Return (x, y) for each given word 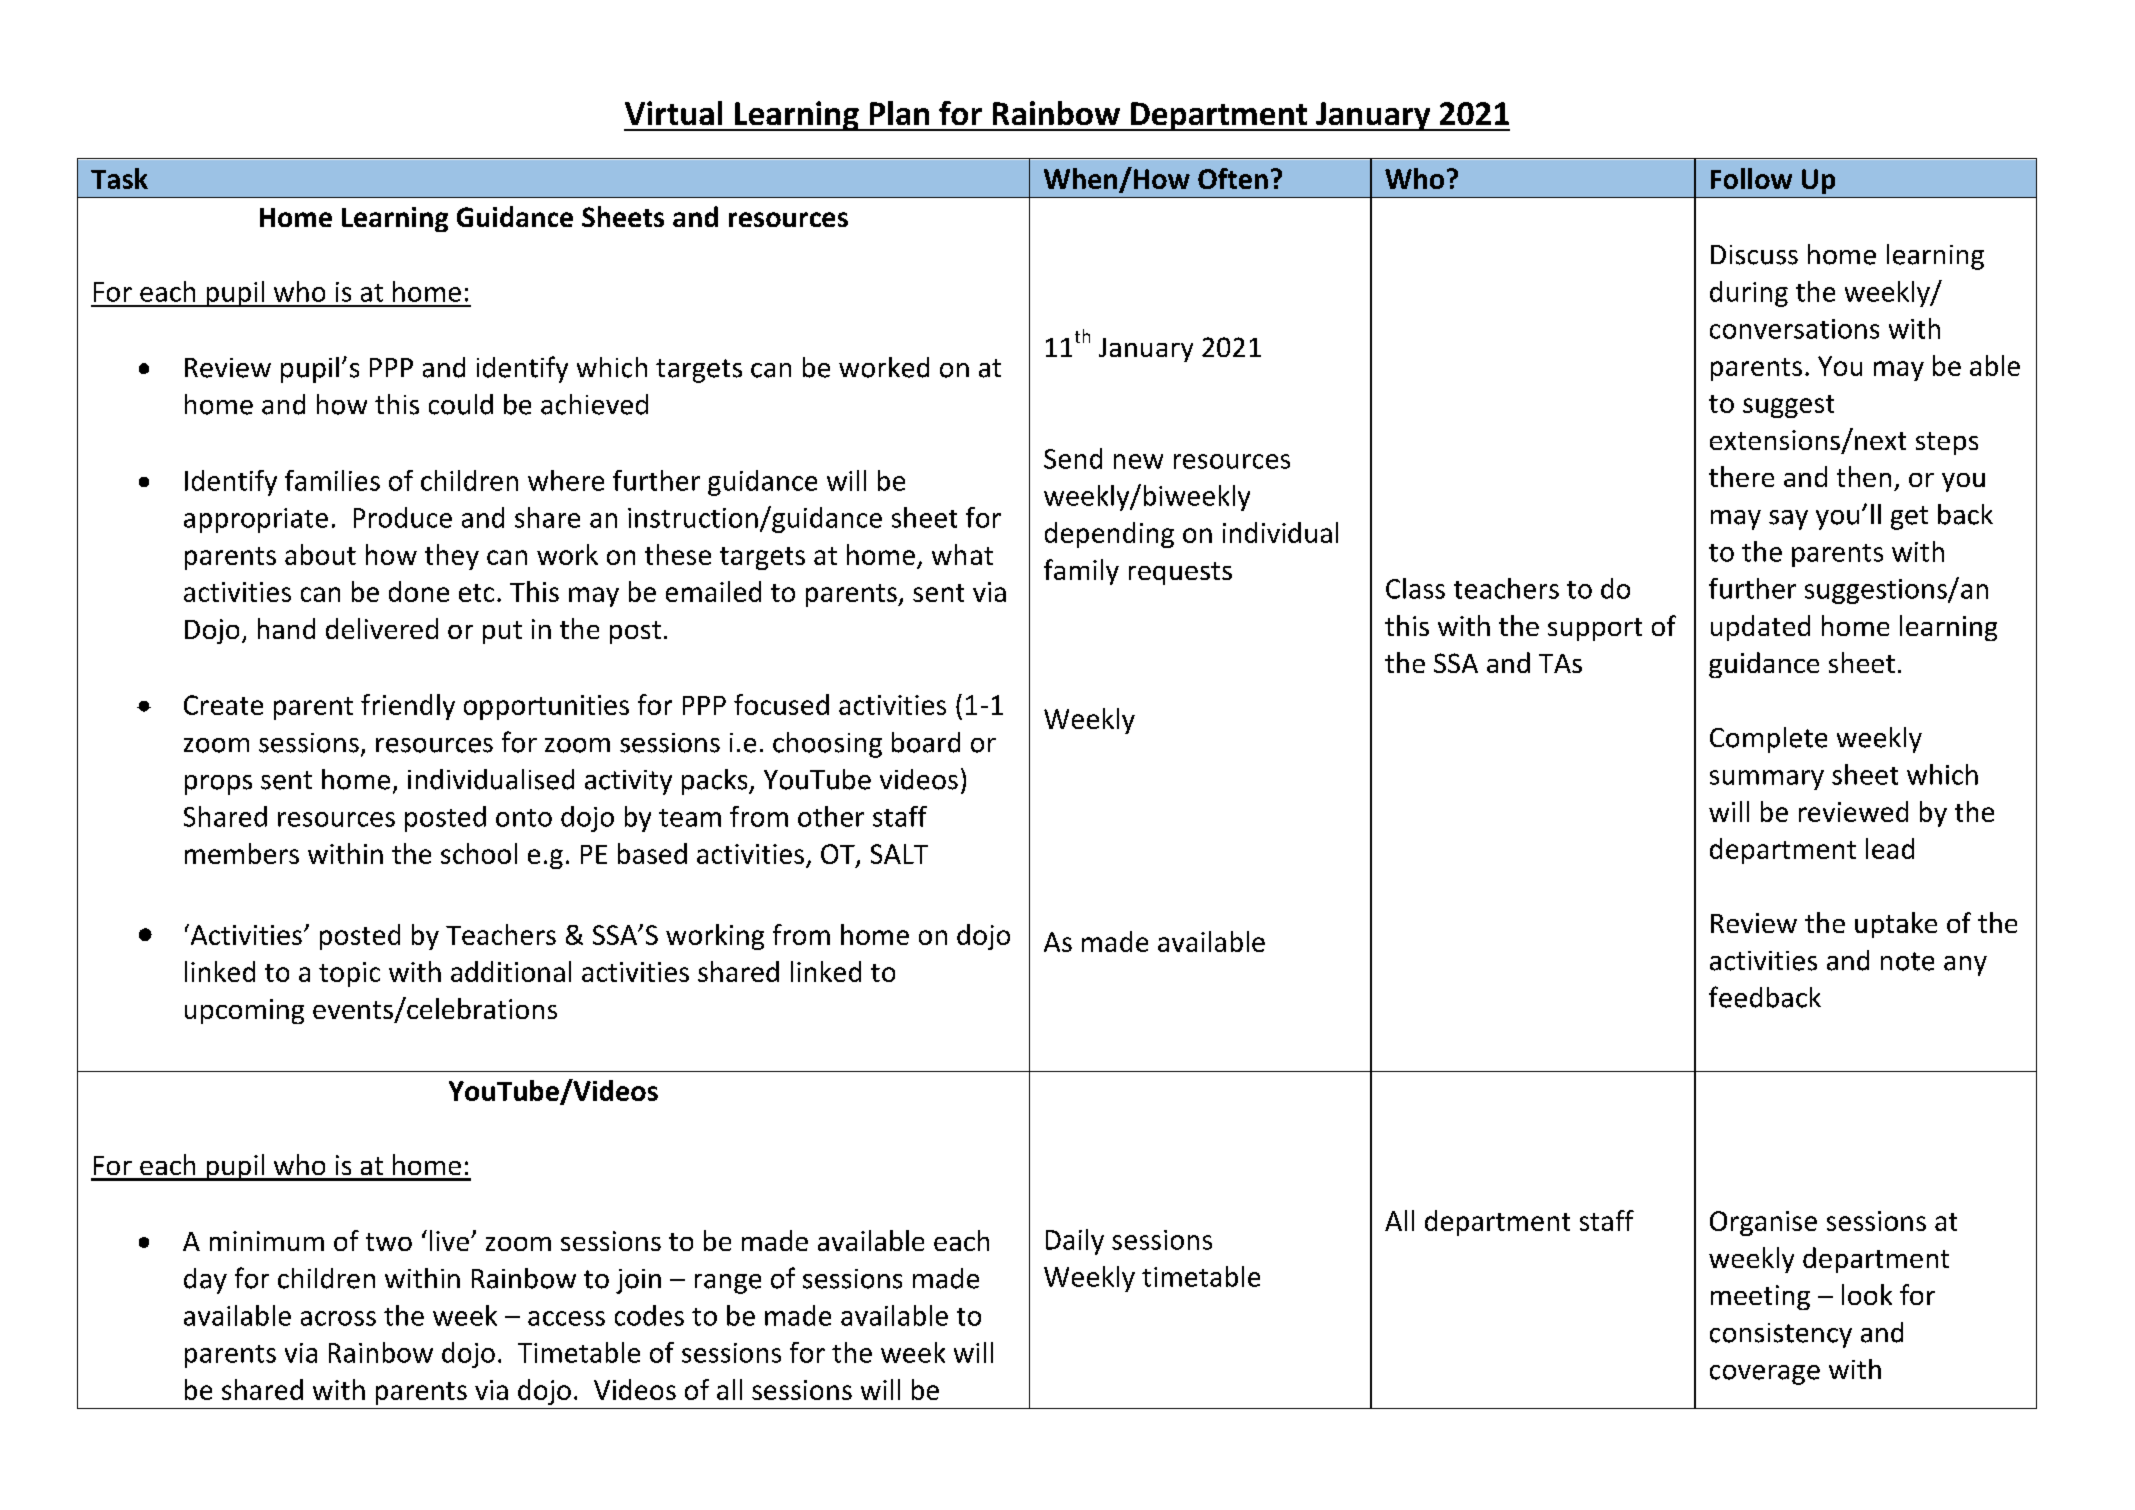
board (926, 742)
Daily (1075, 1242)
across (338, 1318)
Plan (899, 113)
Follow (1751, 178)
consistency (1781, 1335)
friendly (408, 707)
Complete (1768, 740)
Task (119, 178)
